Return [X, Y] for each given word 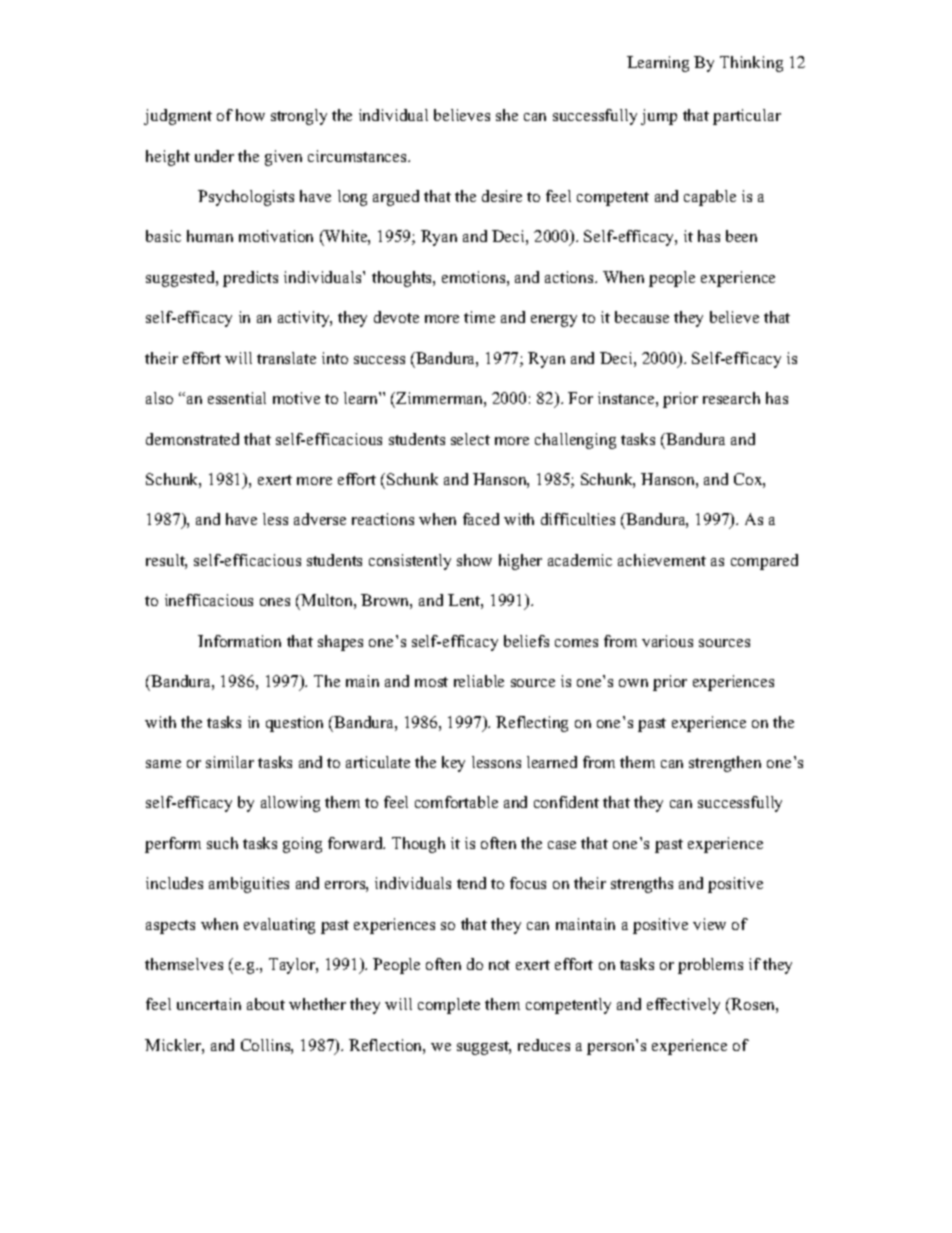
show [474, 560]
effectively [683, 1006]
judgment [178, 117]
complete [449, 1006]
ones [275, 602]
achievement [662, 560]
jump [659, 117]
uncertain [209, 1004]
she [507, 115]
